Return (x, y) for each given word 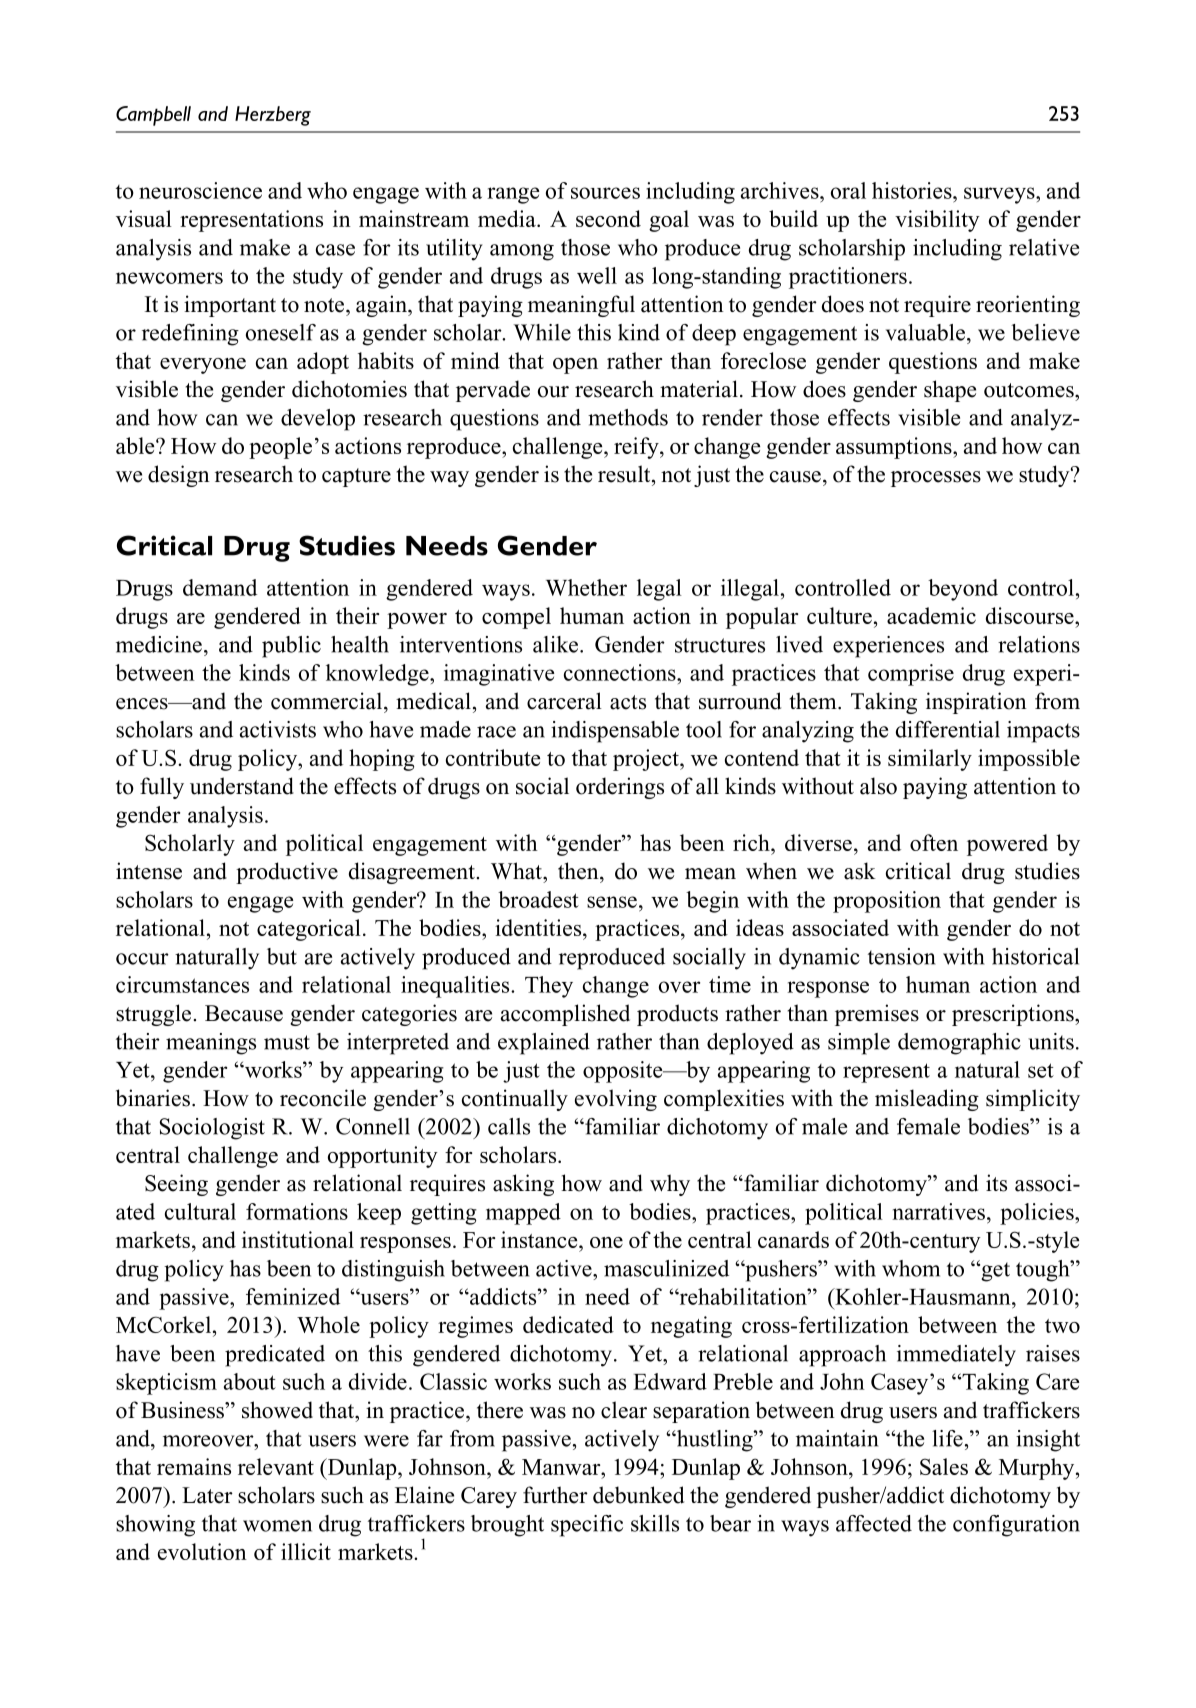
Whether (586, 587)
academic (931, 615)
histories (913, 190)
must (287, 1042)
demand (220, 587)
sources (605, 193)
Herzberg (273, 116)
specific (587, 1526)
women (277, 1526)
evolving (616, 1100)
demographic (959, 1044)
